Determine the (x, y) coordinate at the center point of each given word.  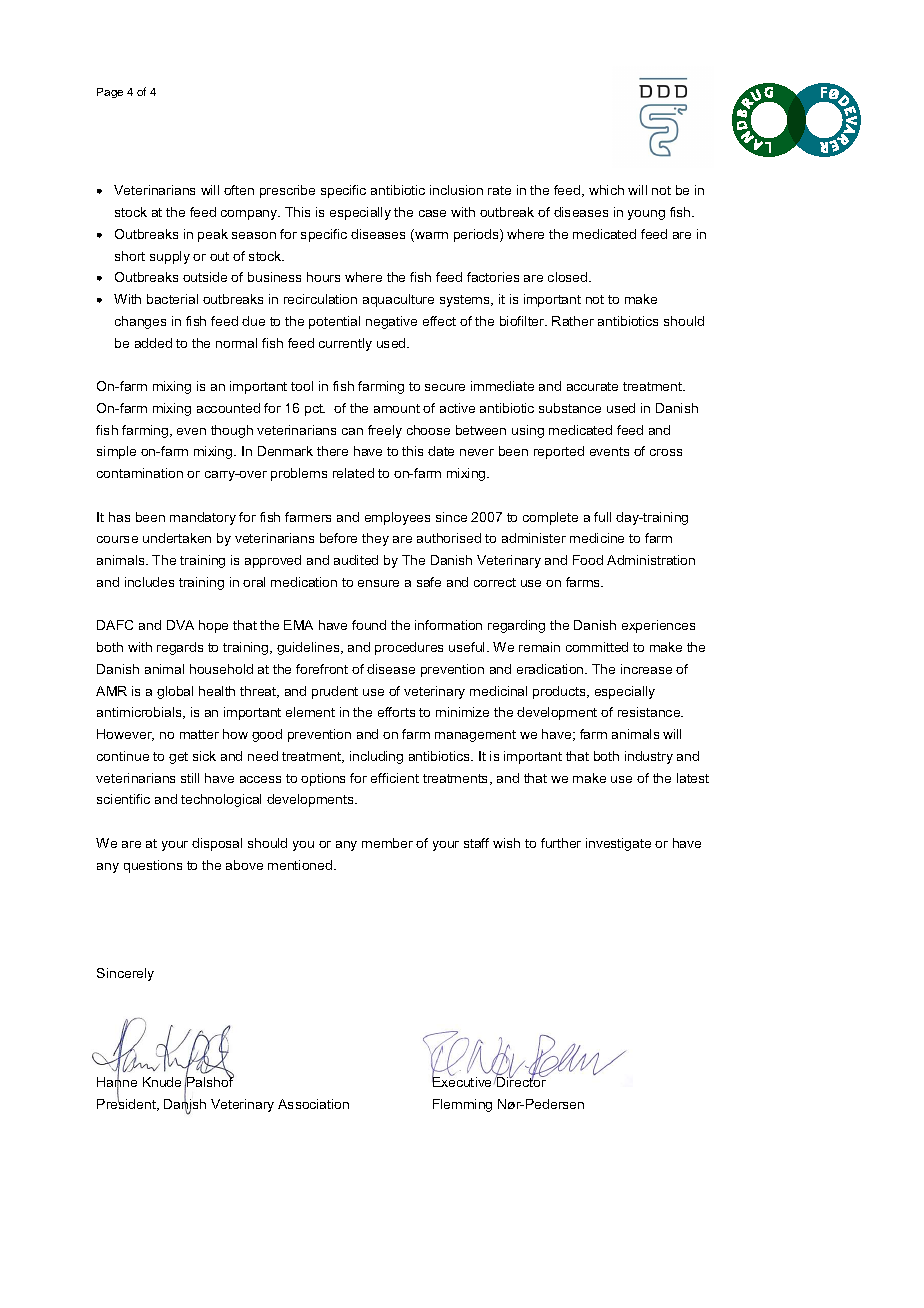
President (127, 1104)
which (606, 190)
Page (110, 93)
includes (149, 582)
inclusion (456, 190)
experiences (658, 626)
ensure (378, 583)
